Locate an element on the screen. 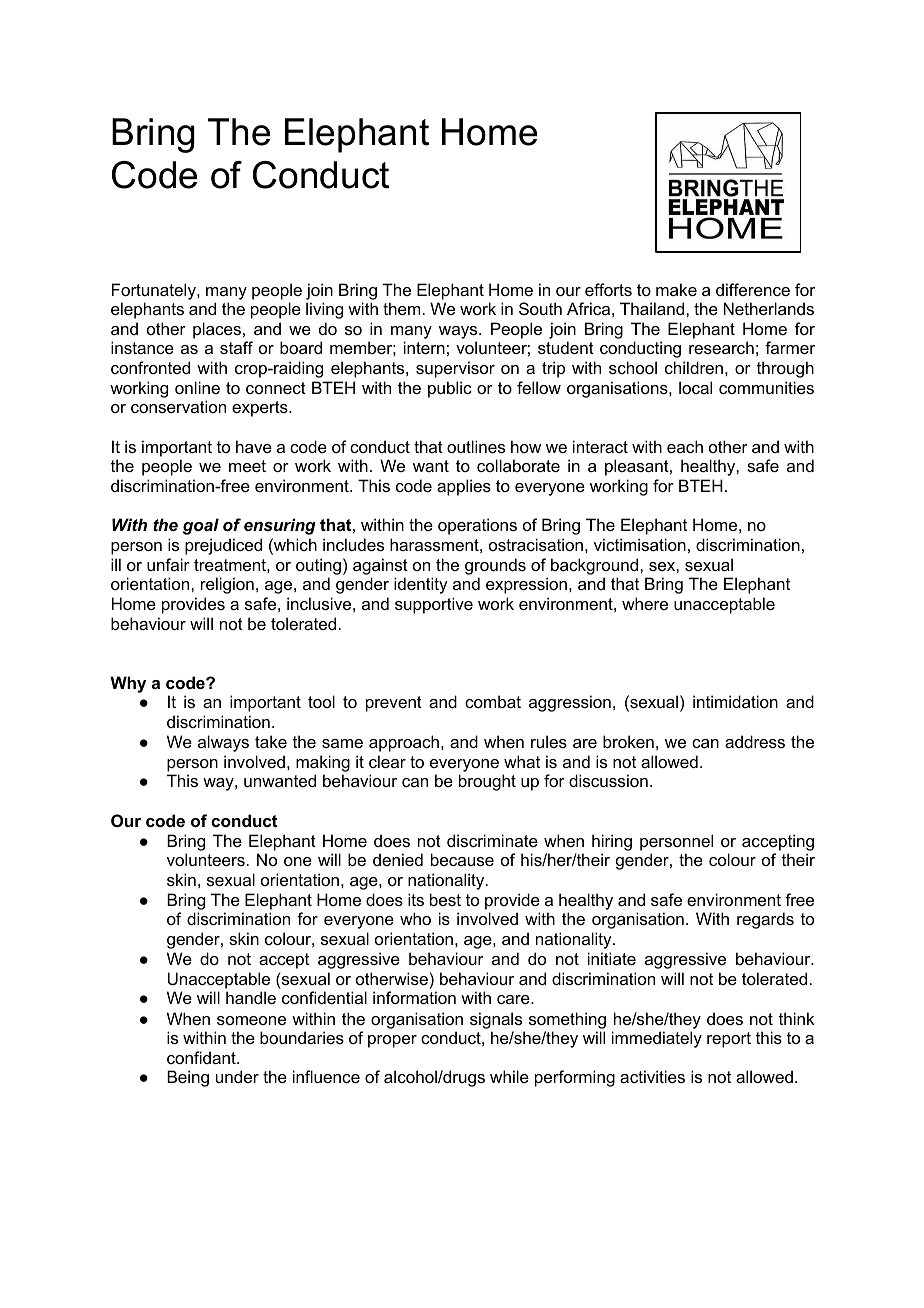 Image resolution: width=924 pixels, height=1308 pixels. combat is located at coordinates (493, 701).
